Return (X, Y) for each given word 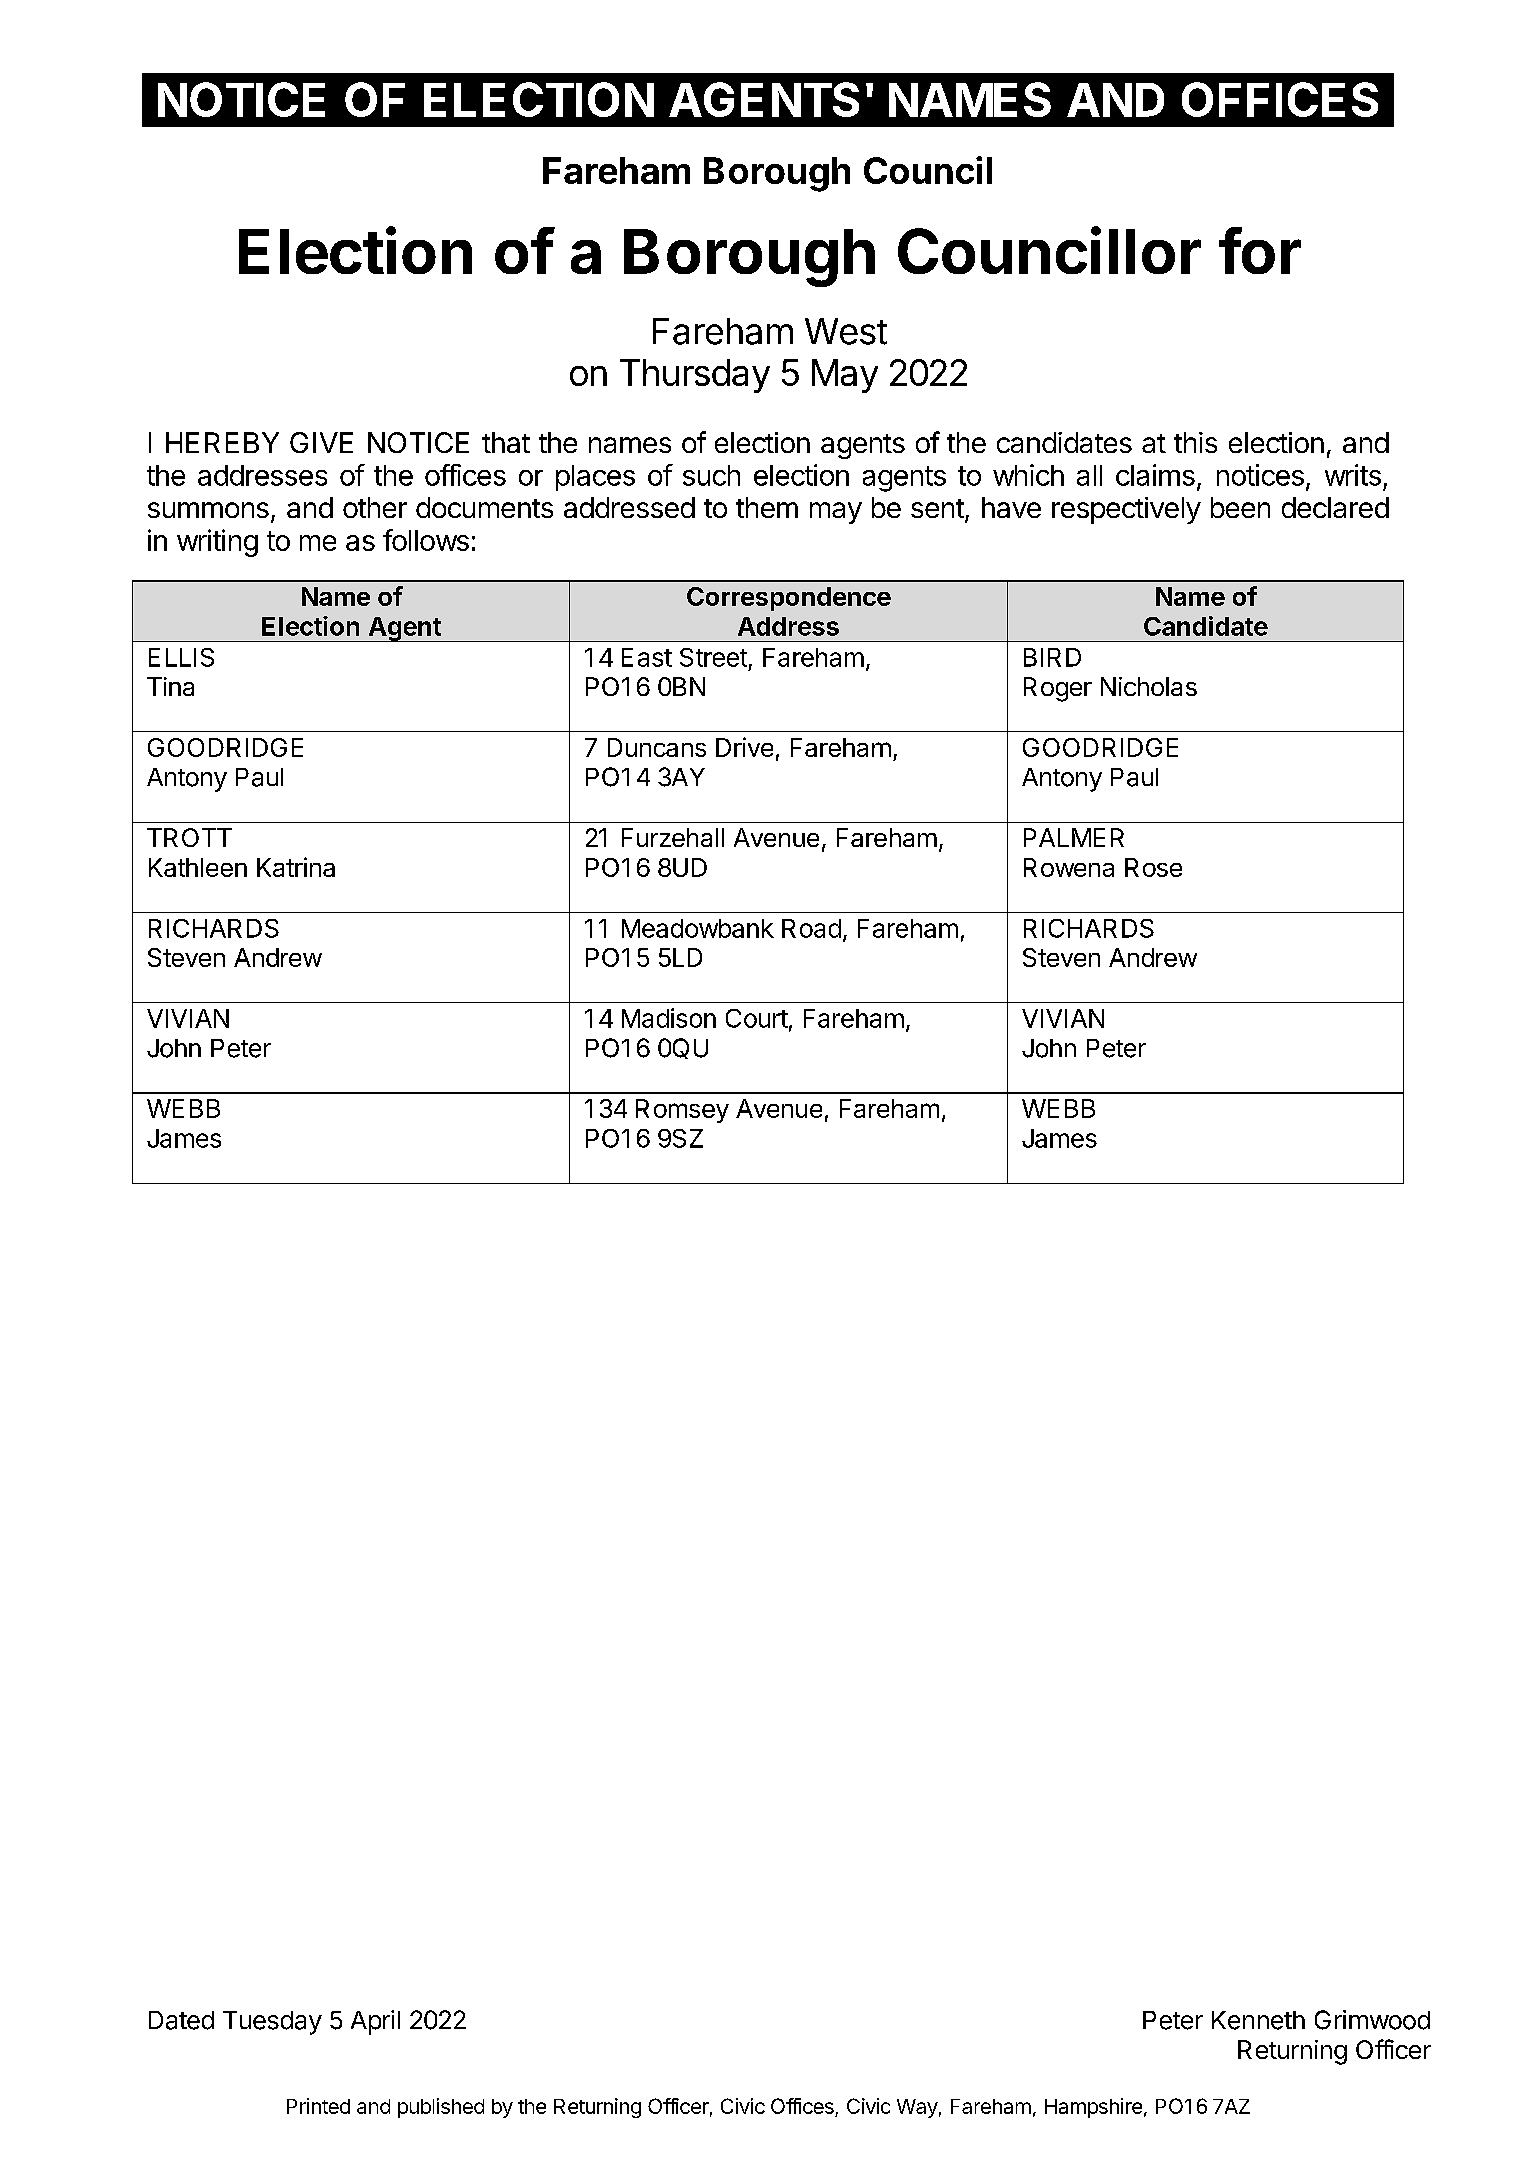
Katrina (296, 867)
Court (757, 1018)
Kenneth (1258, 2020)
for (1260, 250)
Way (917, 2108)
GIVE (321, 442)
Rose (1153, 867)
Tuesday (272, 2023)
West (846, 331)
